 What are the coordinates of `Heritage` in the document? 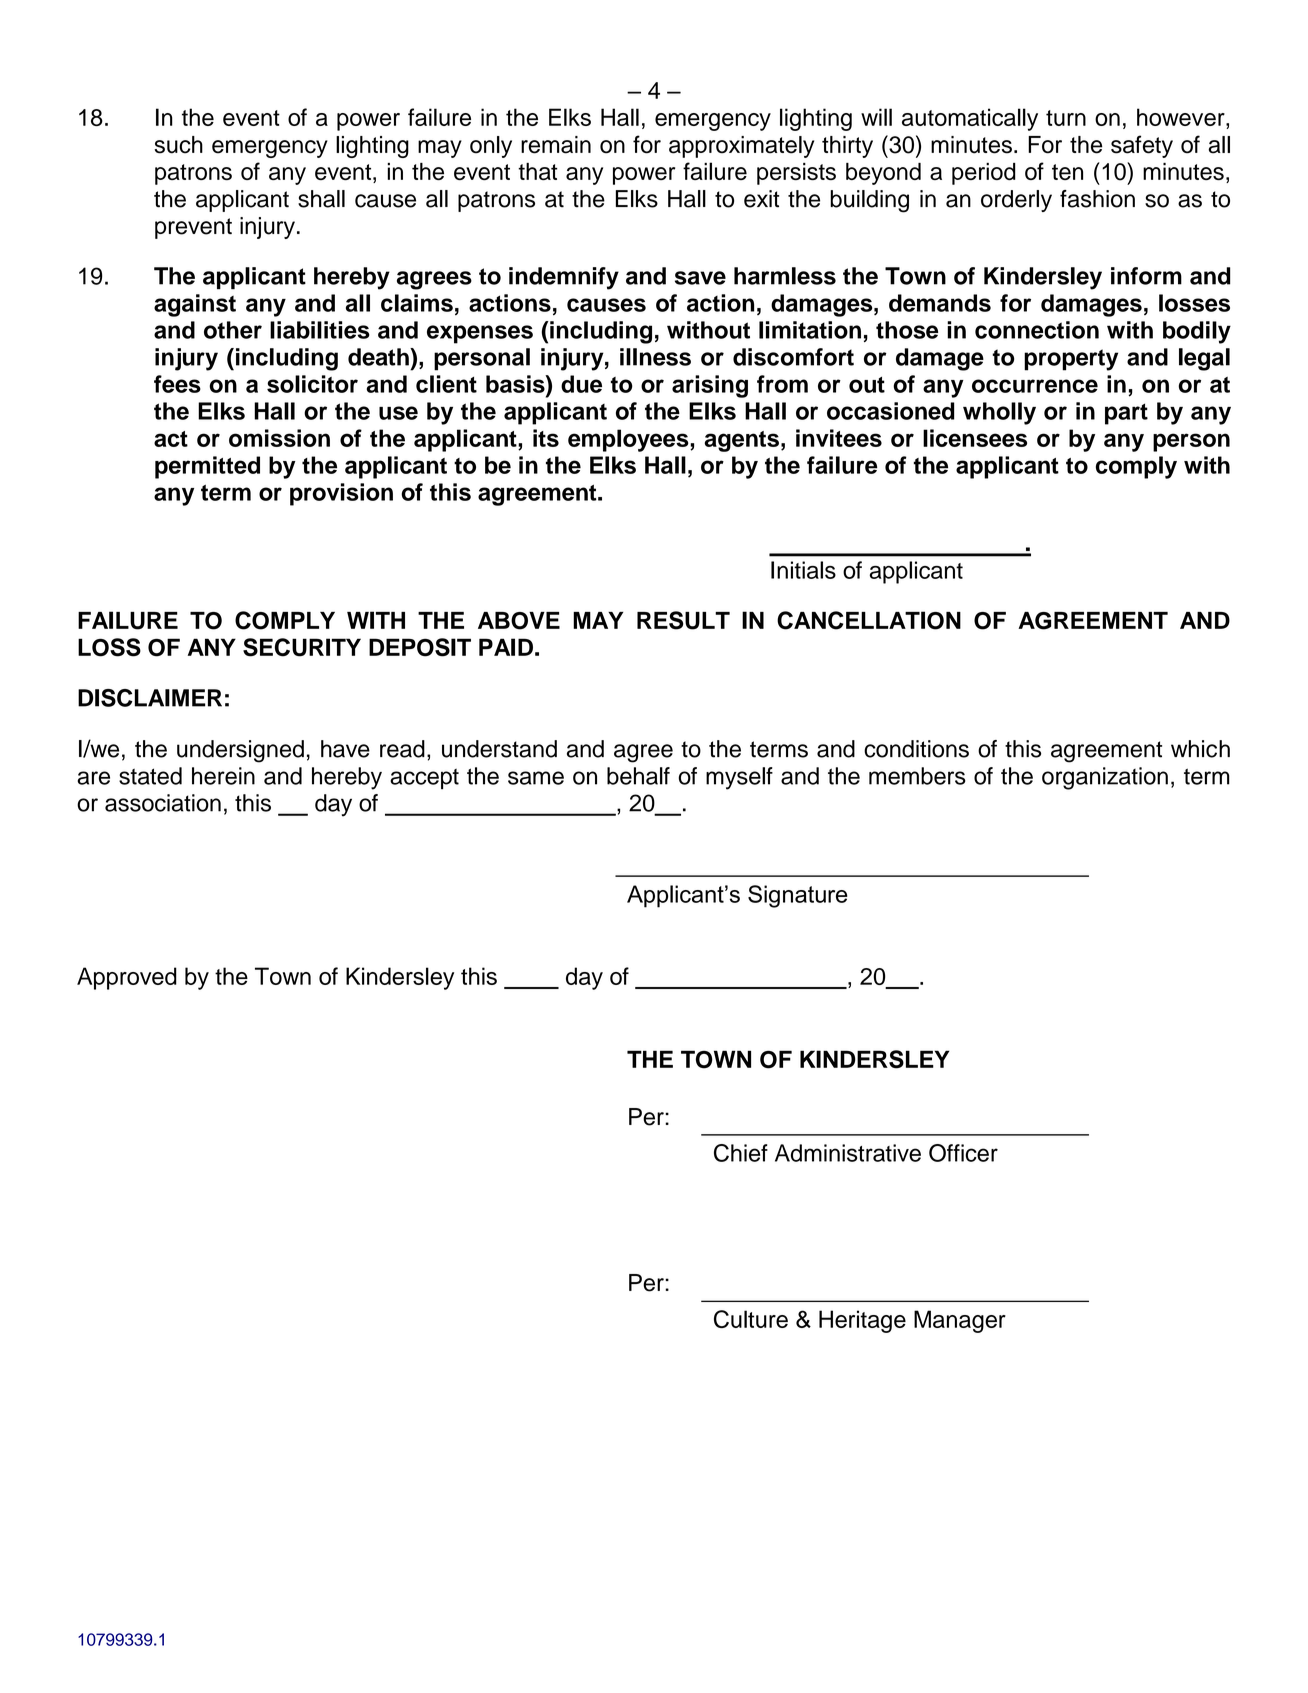 It's located at (862, 1321).
